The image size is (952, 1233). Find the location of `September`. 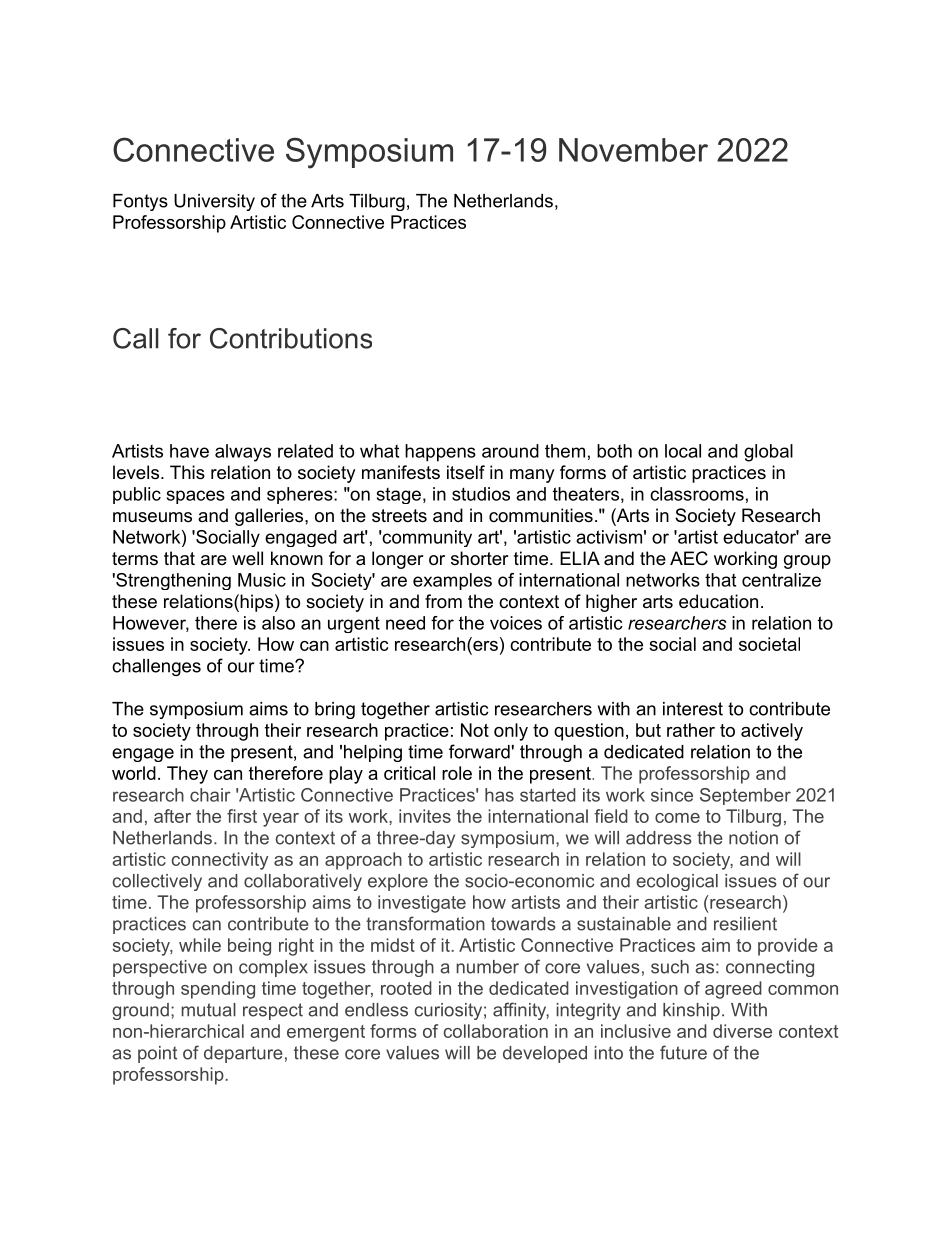

September is located at coordinates (745, 796).
